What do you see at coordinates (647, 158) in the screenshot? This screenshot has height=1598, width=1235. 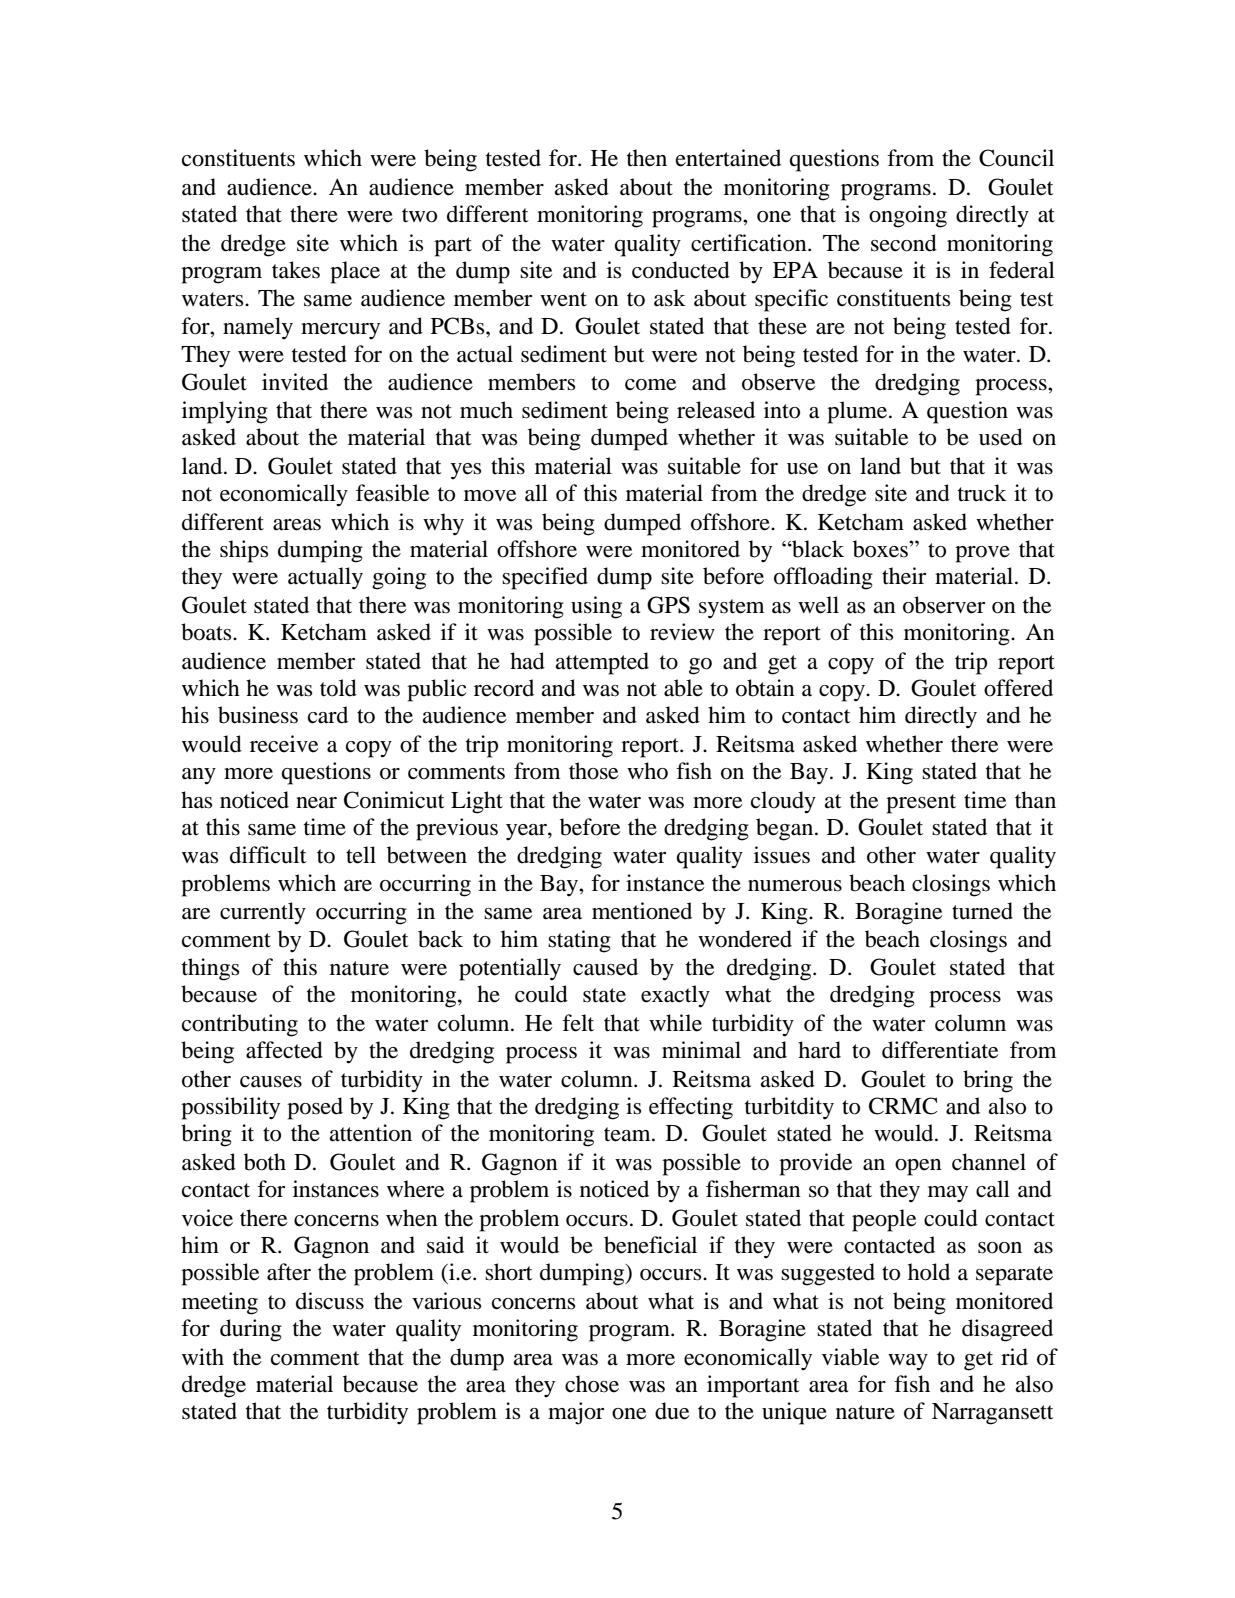 I see `then` at bounding box center [647, 158].
